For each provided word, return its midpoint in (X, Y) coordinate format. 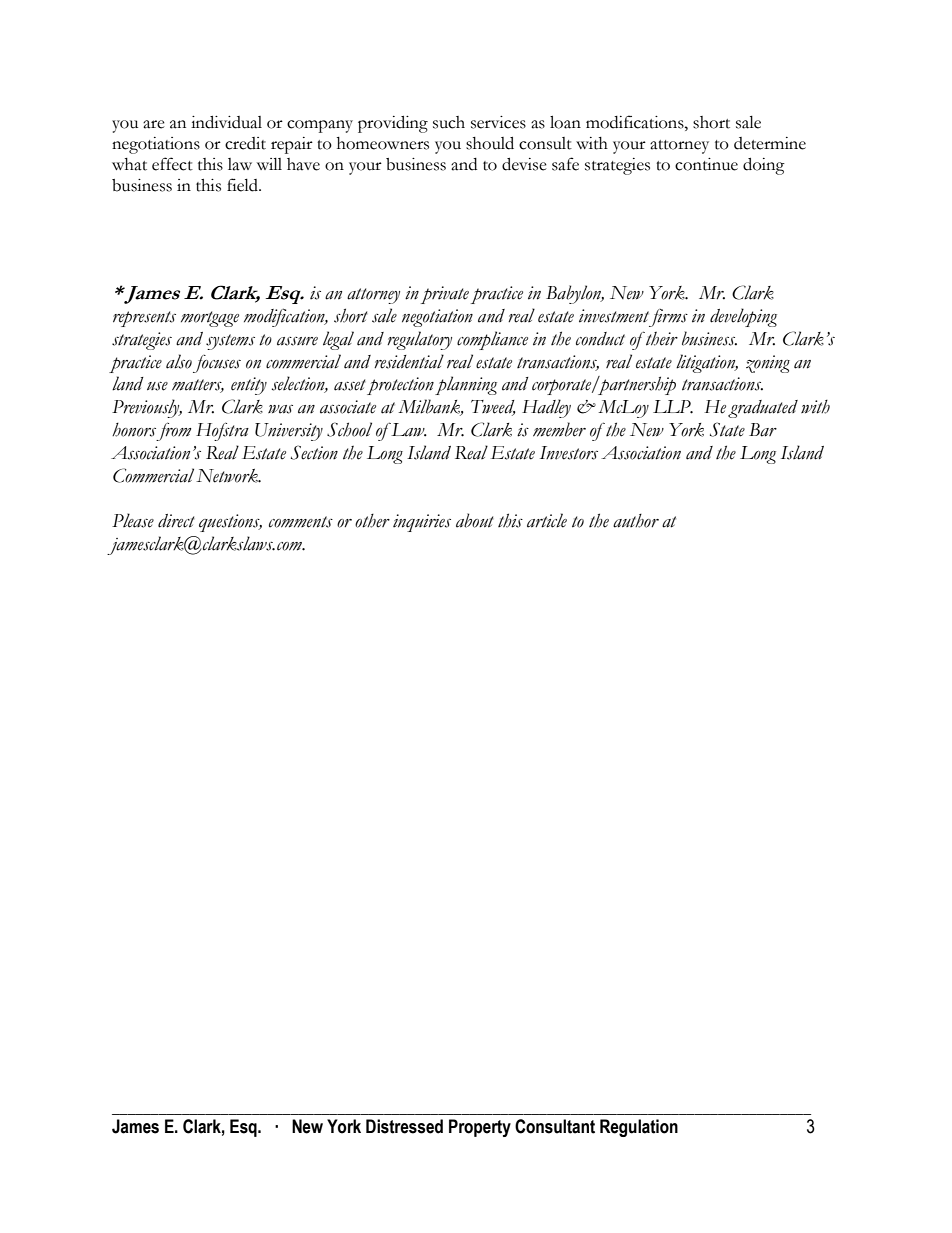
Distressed (404, 1126)
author (636, 521)
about (475, 520)
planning (466, 385)
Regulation (639, 1128)
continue (706, 164)
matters (198, 386)
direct (176, 521)
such (449, 122)
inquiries (422, 523)
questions (230, 523)
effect (172, 164)
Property (480, 1128)
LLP (673, 407)
